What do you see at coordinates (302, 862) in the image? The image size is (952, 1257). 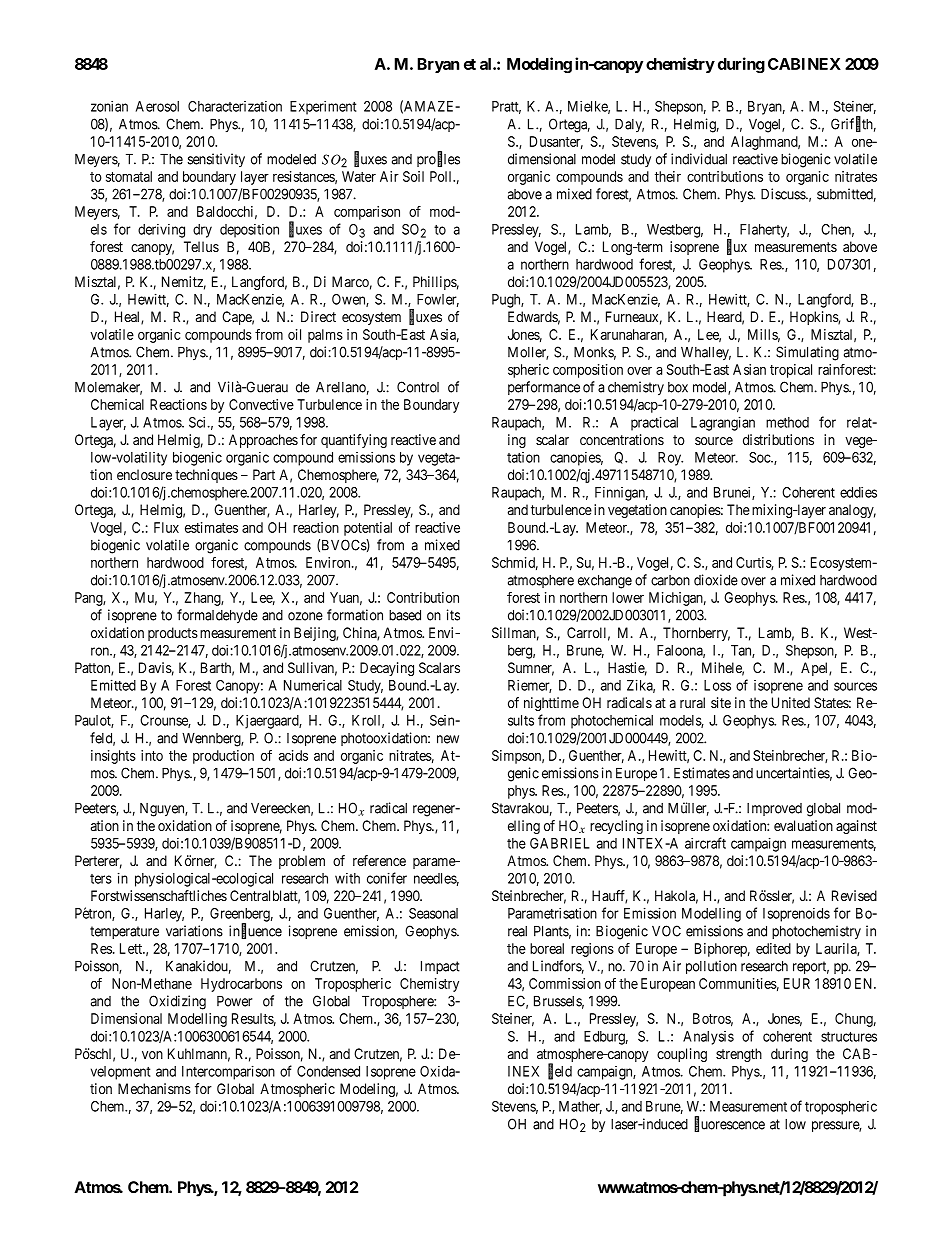 I see `problem` at bounding box center [302, 862].
